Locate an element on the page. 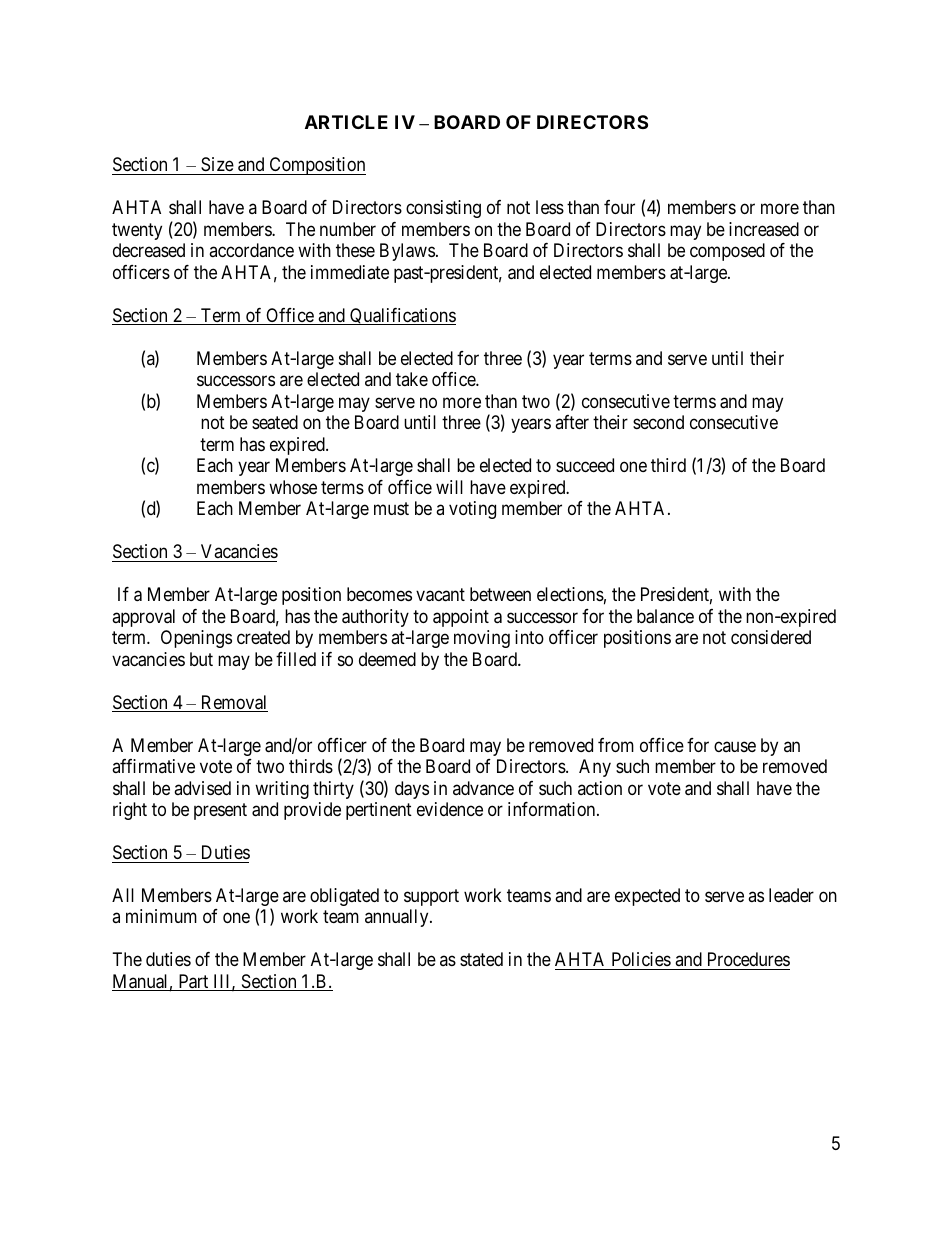 The width and height of the image is (952, 1233). four is located at coordinates (619, 207).
